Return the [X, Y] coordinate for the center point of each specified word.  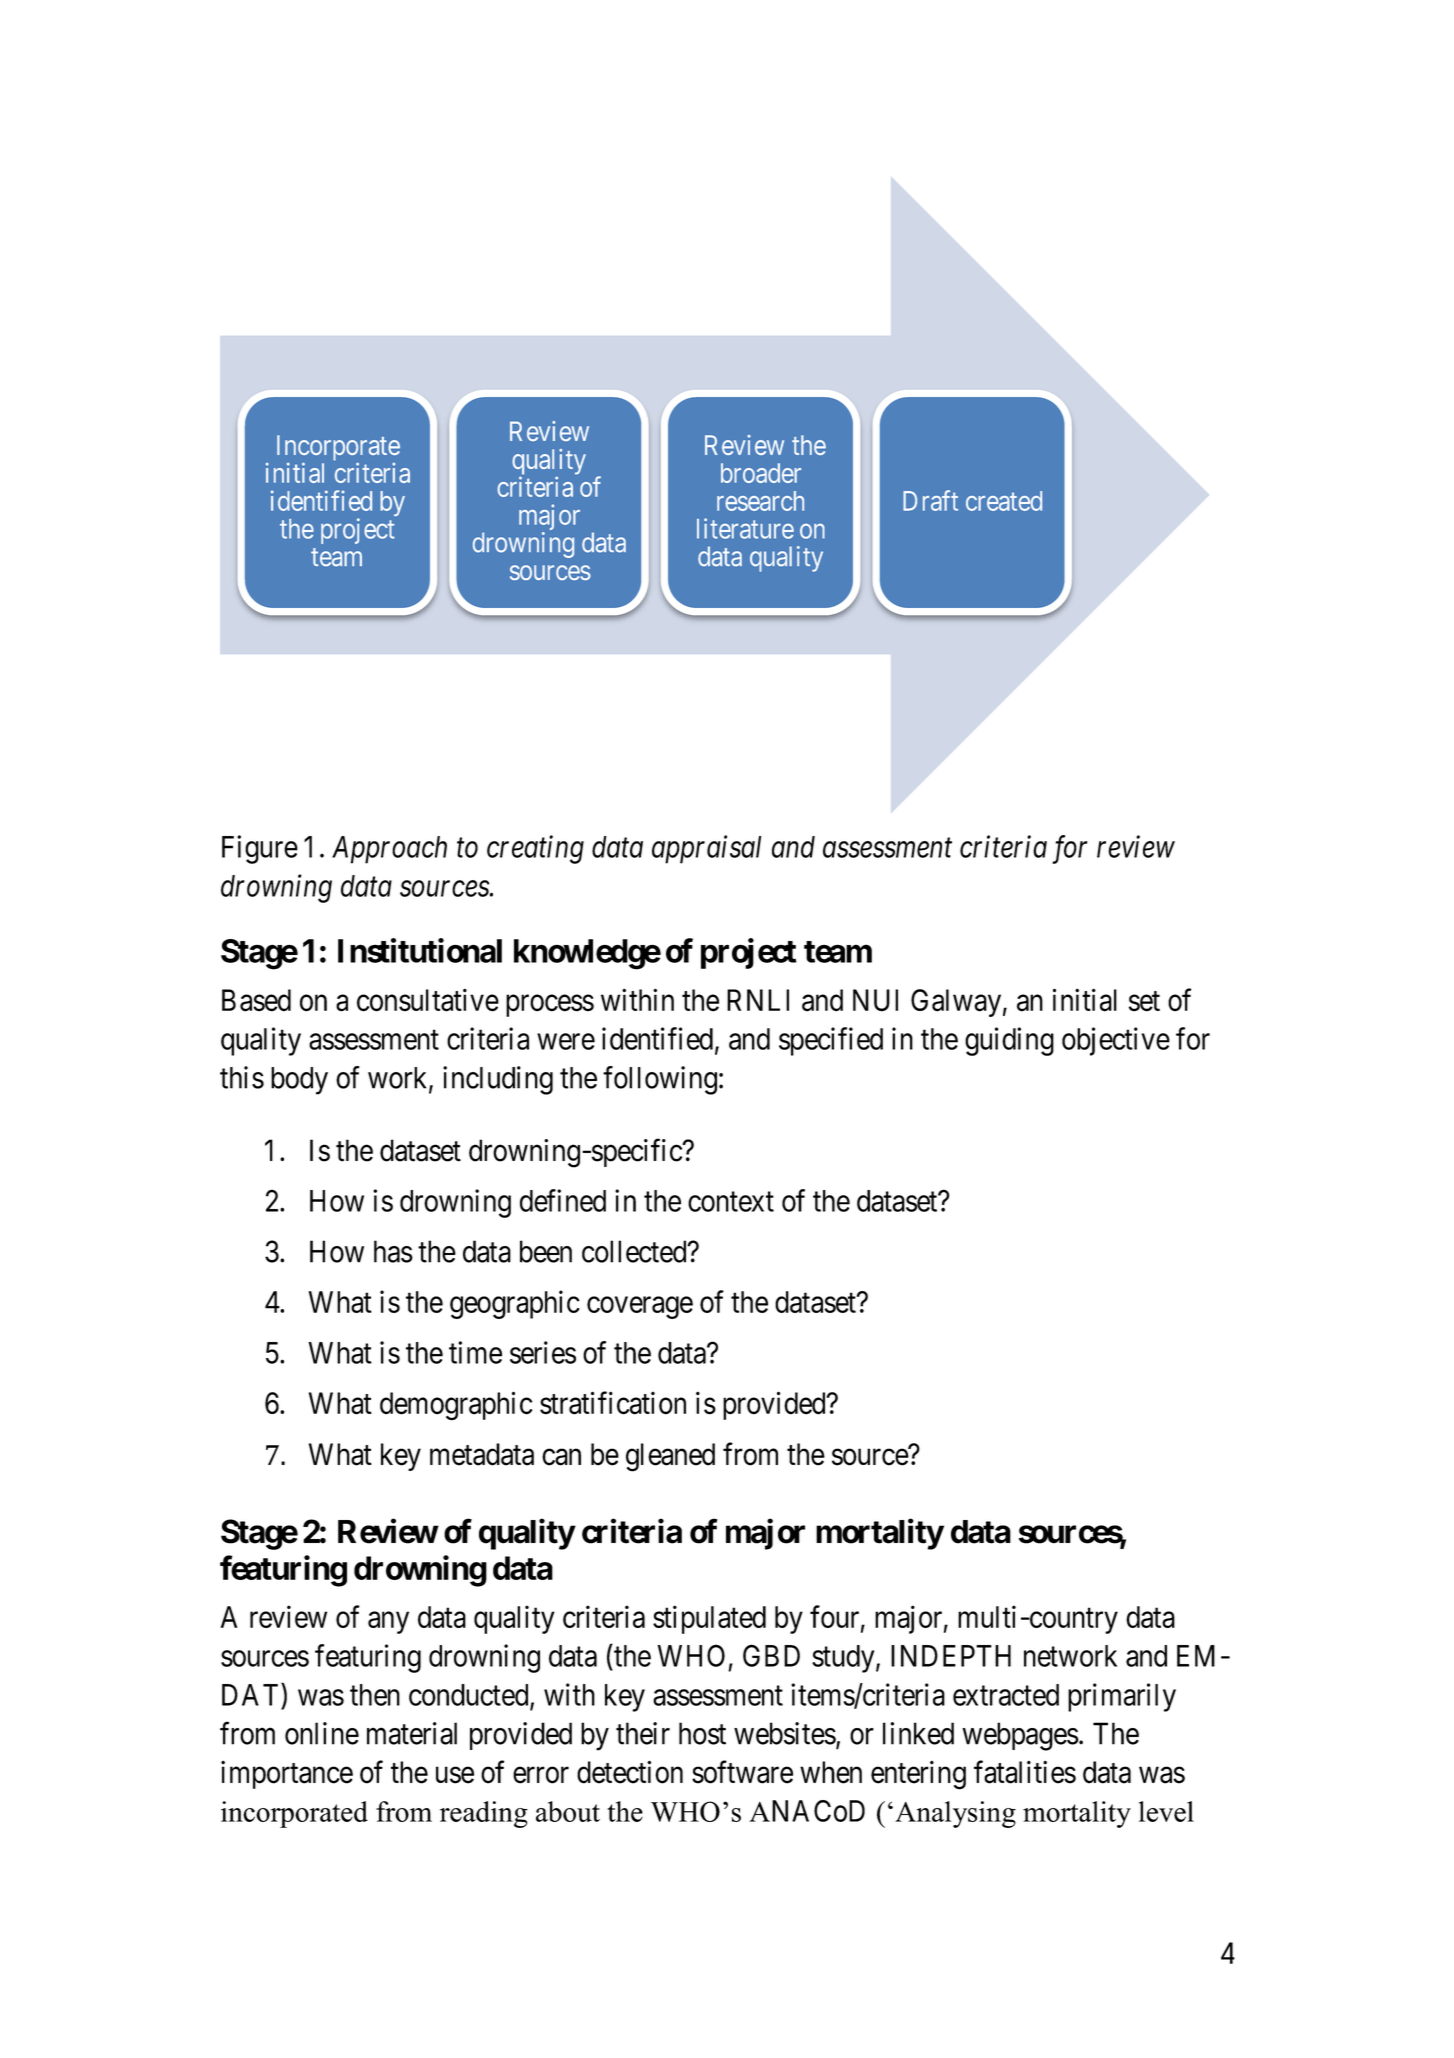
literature [745, 528]
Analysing [955, 1814]
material [412, 1733]
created [1004, 501]
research [760, 501]
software [742, 1772]
